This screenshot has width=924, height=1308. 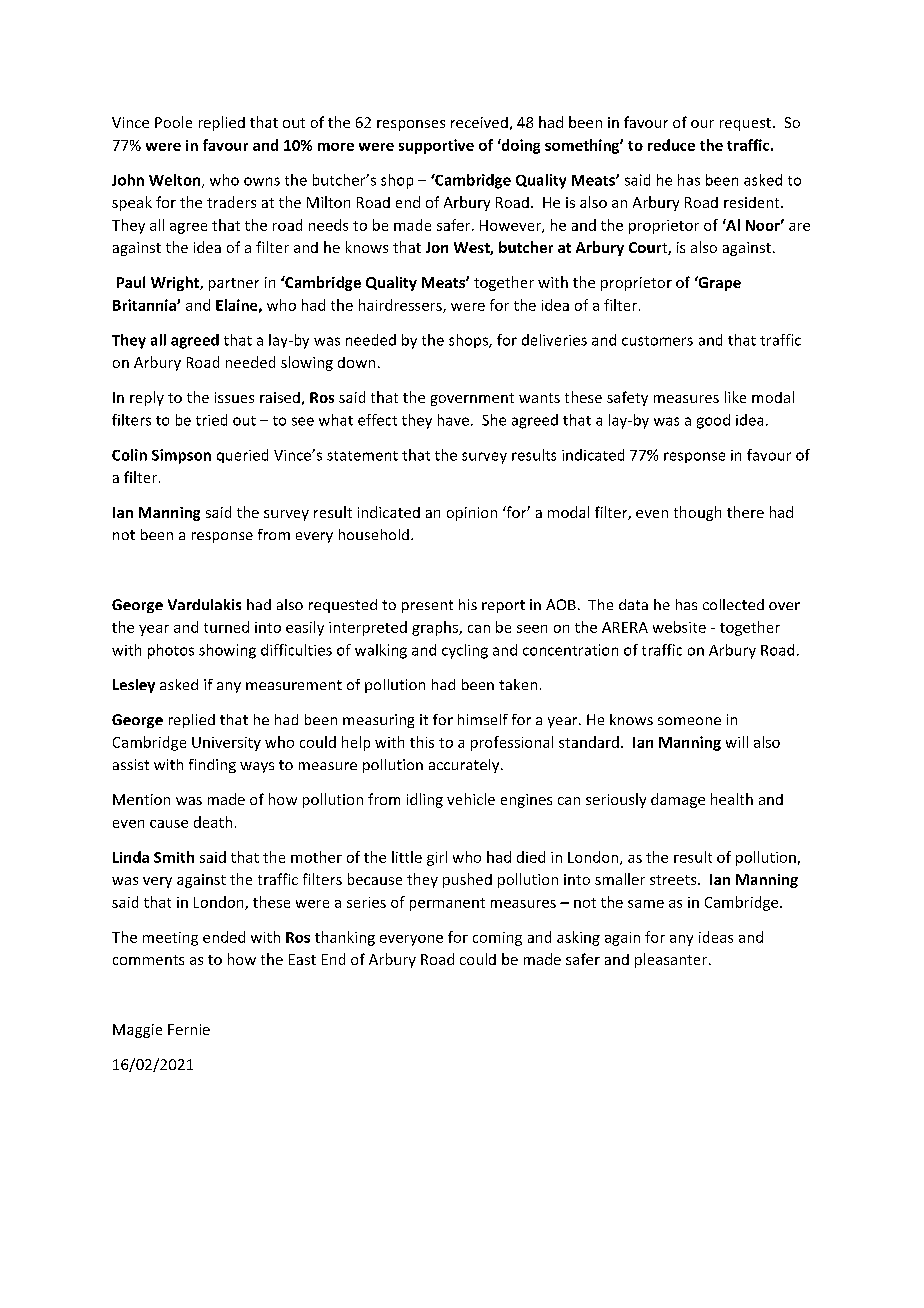 I want to click on issues, so click(x=234, y=397).
